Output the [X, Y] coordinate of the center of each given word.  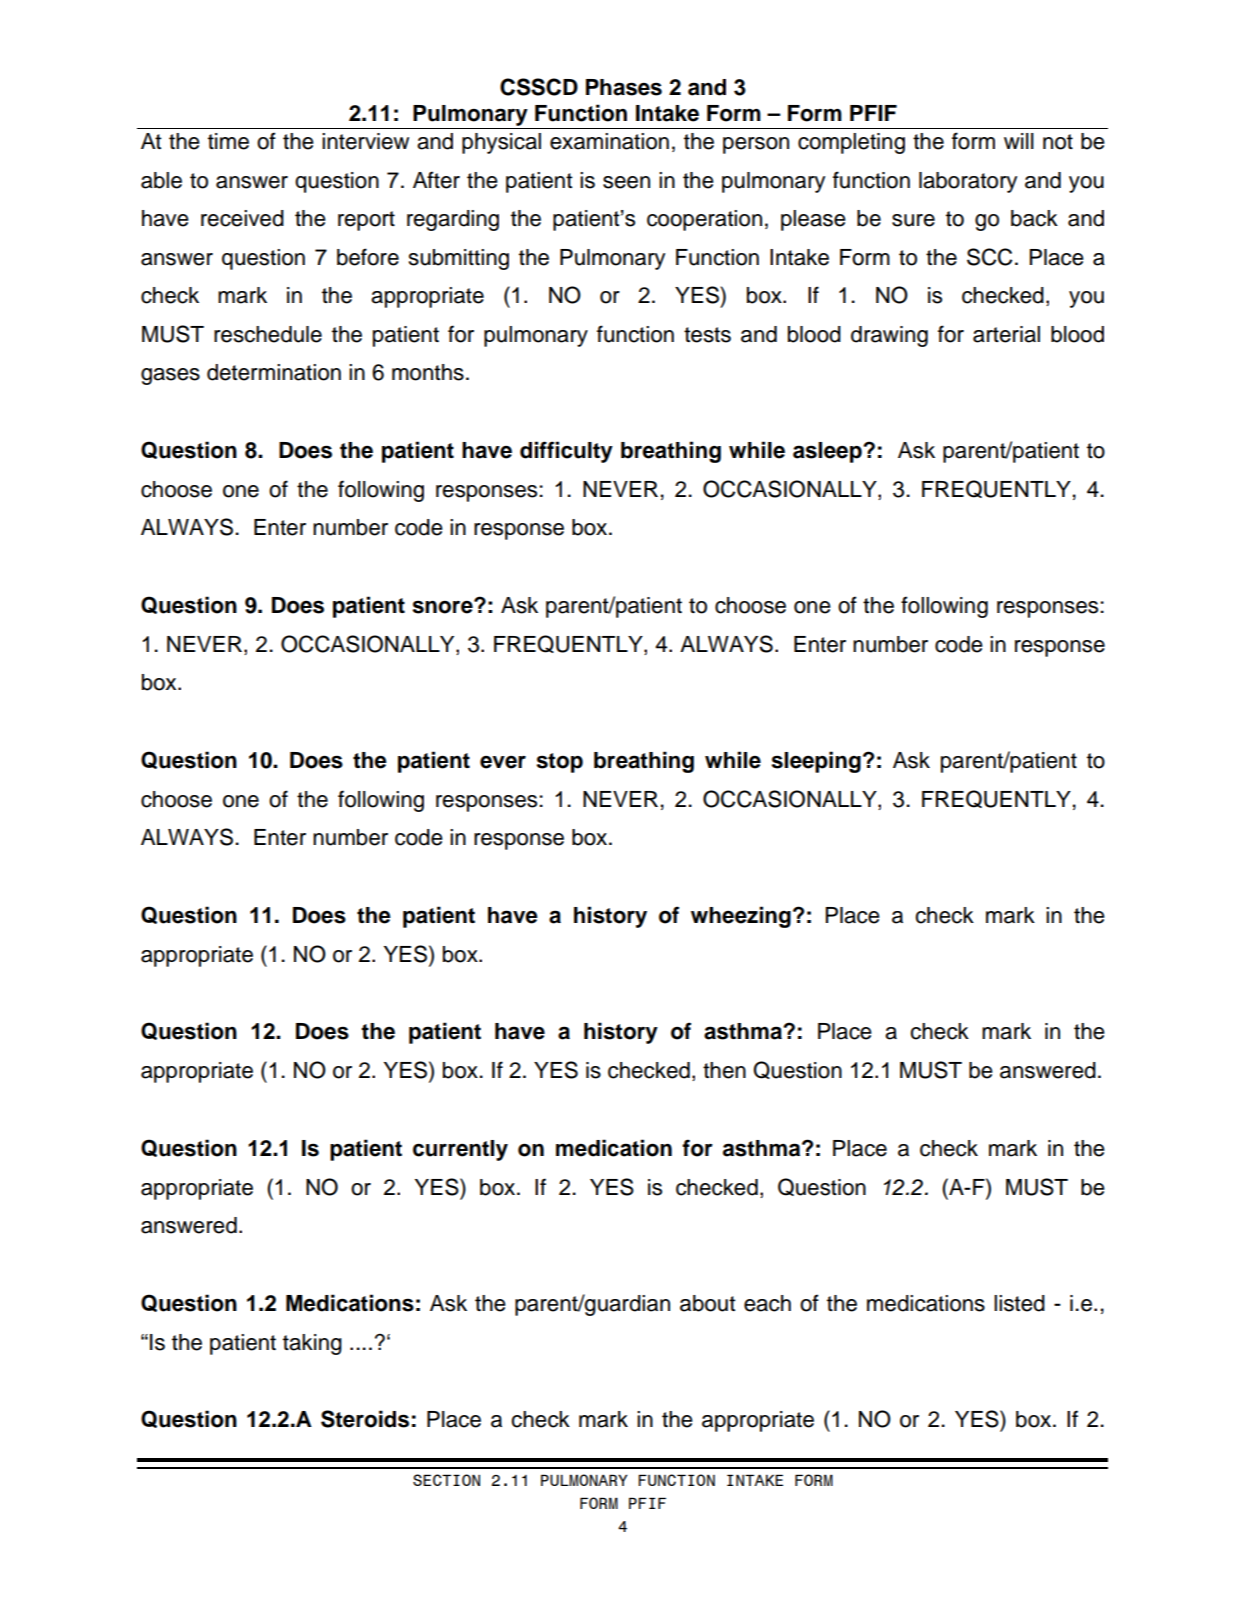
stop [559, 763]
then [724, 1070]
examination [609, 141]
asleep [828, 452]
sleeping [816, 762]
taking [312, 1344]
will [1019, 141]
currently [460, 1150]
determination [274, 372]
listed [1019, 1303]
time [228, 141]
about [708, 1303]
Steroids [365, 1419]
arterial [1006, 334]
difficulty [566, 452]
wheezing [741, 917]
